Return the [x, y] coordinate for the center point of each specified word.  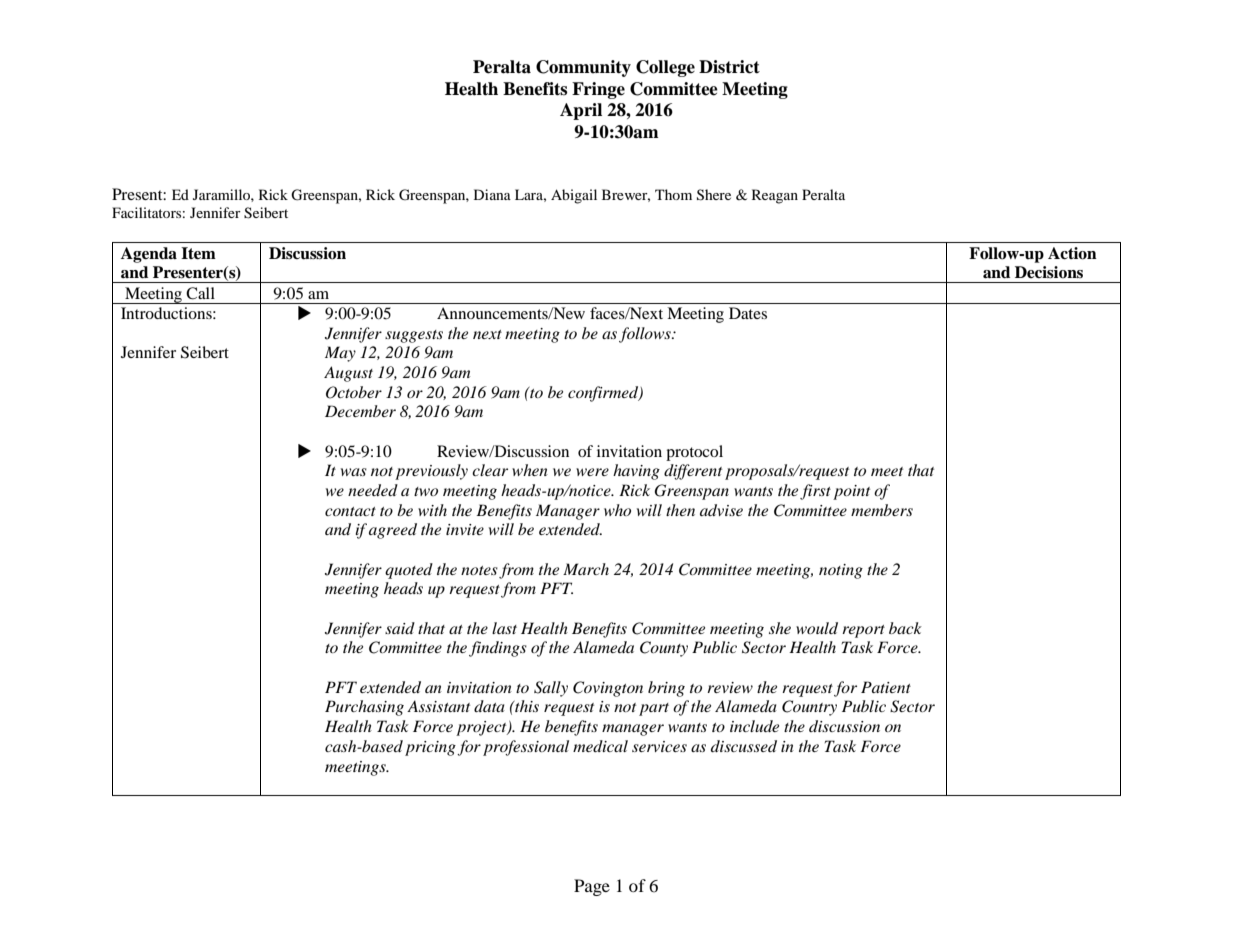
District [729, 67]
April [581, 111]
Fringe [598, 90]
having [636, 472]
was [354, 472]
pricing [430, 748]
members [882, 510]
